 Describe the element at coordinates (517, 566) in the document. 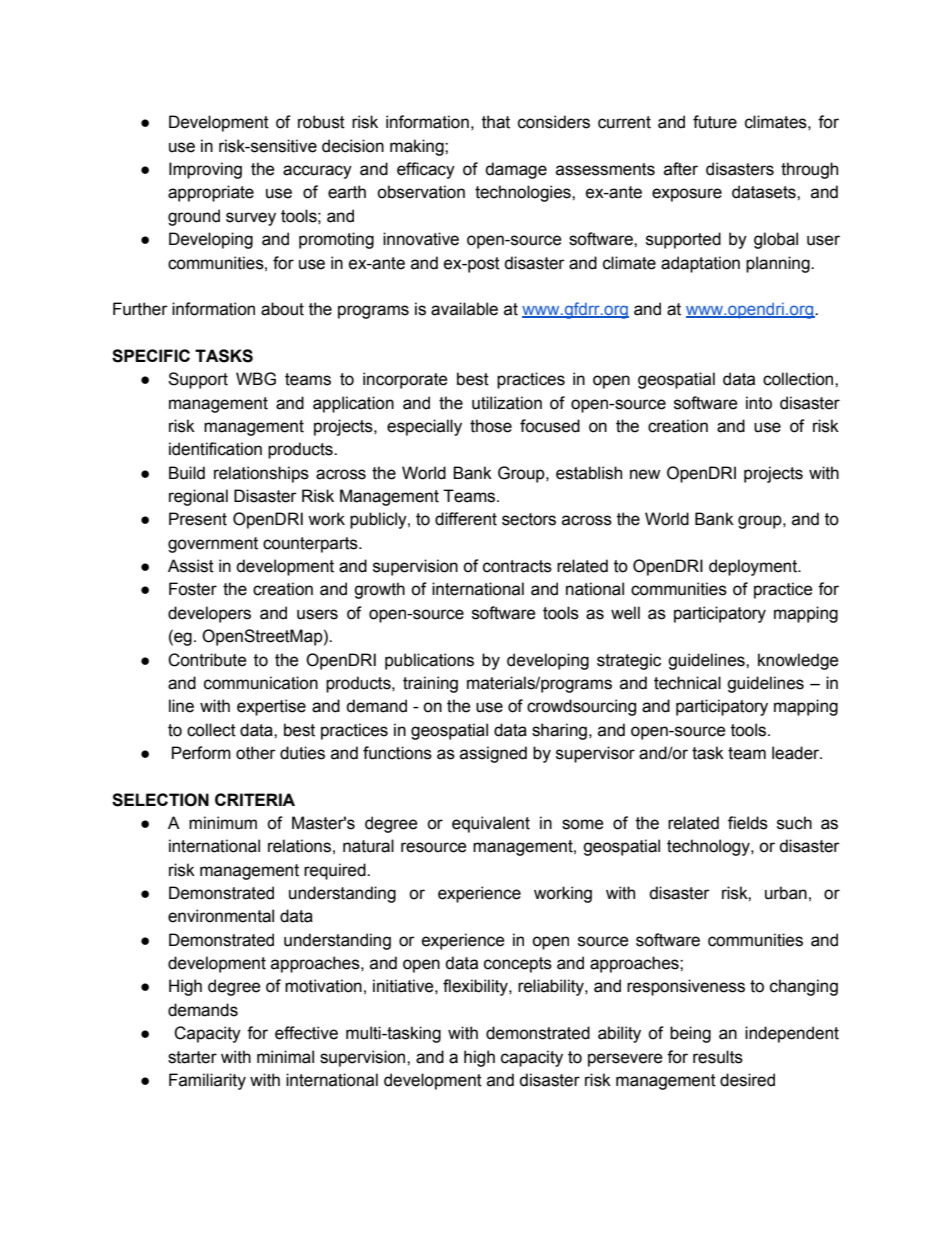

I see `contracts` at that location.
